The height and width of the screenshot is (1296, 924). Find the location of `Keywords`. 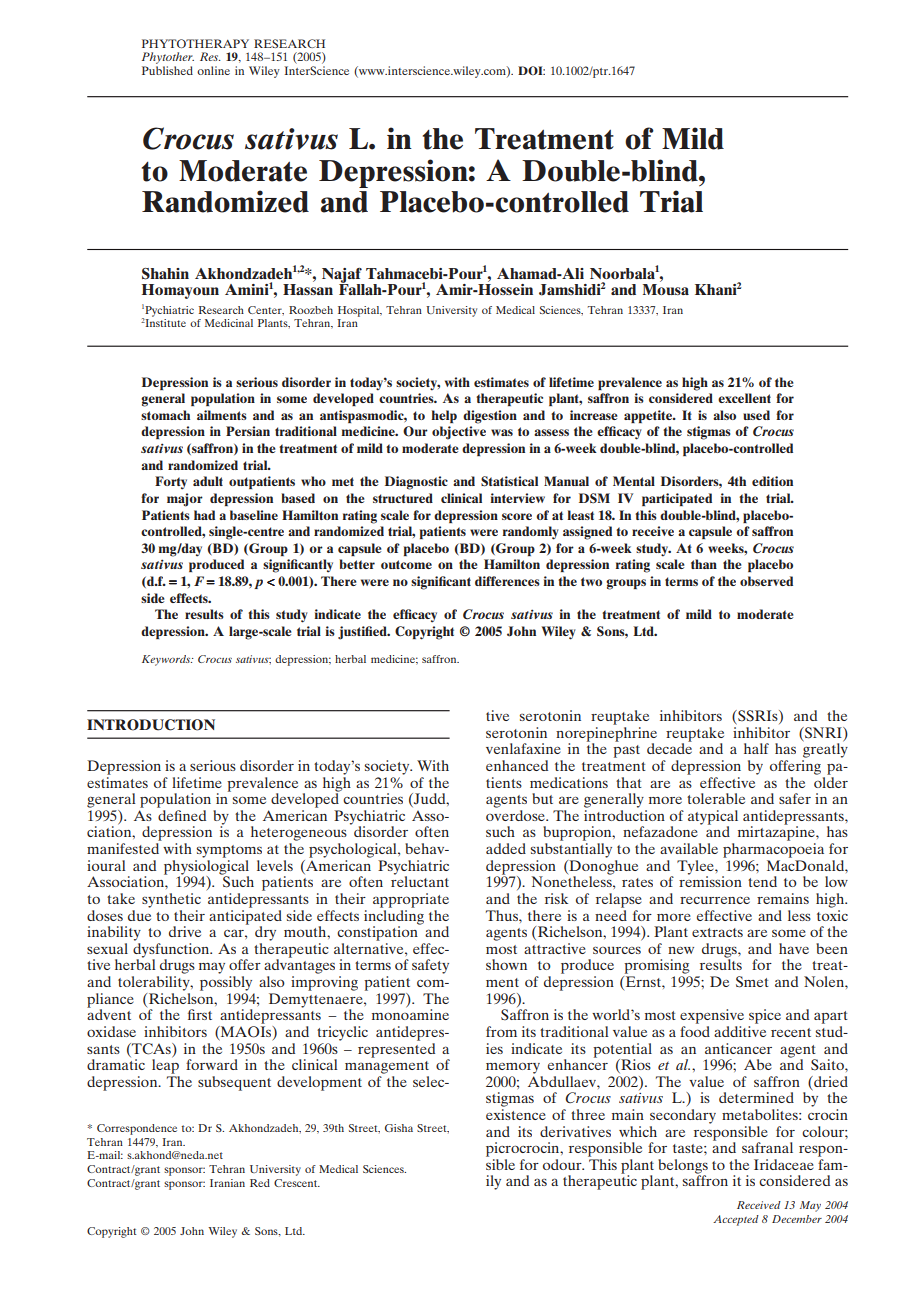

Keywords is located at coordinates (167, 660).
